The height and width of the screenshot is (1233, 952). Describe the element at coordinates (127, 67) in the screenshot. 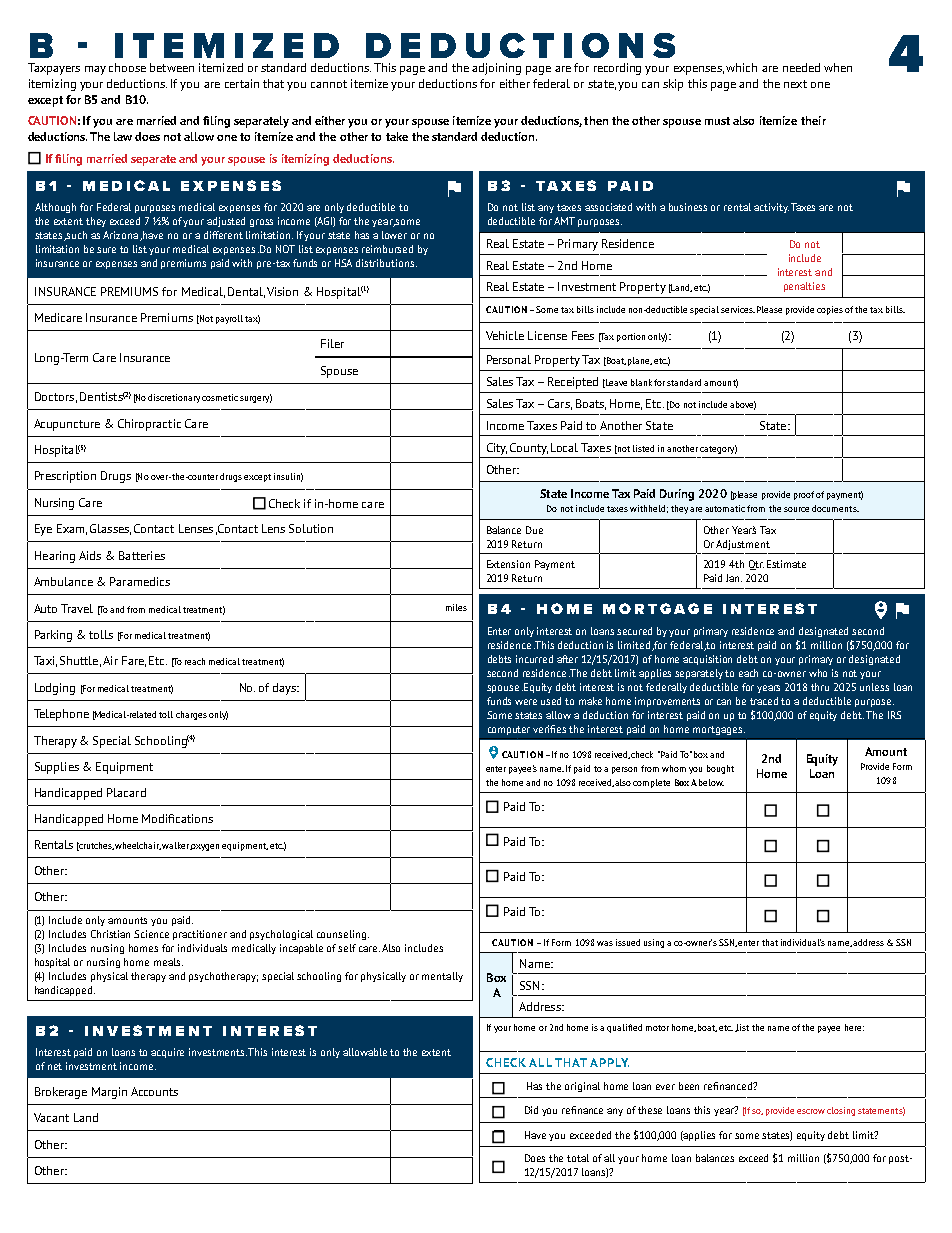

I see `choose` at that location.
